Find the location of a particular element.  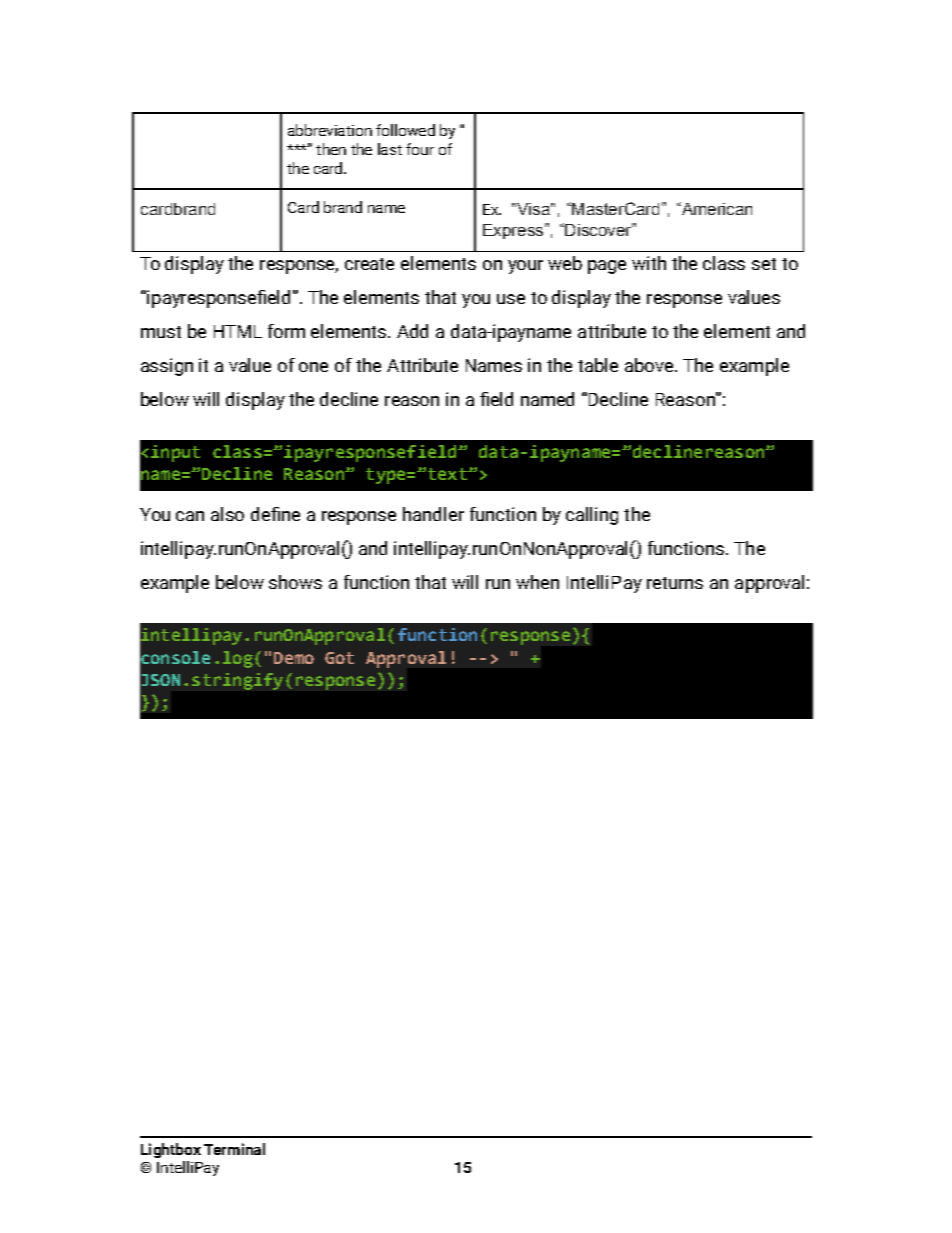

when is located at coordinates (537, 582).
